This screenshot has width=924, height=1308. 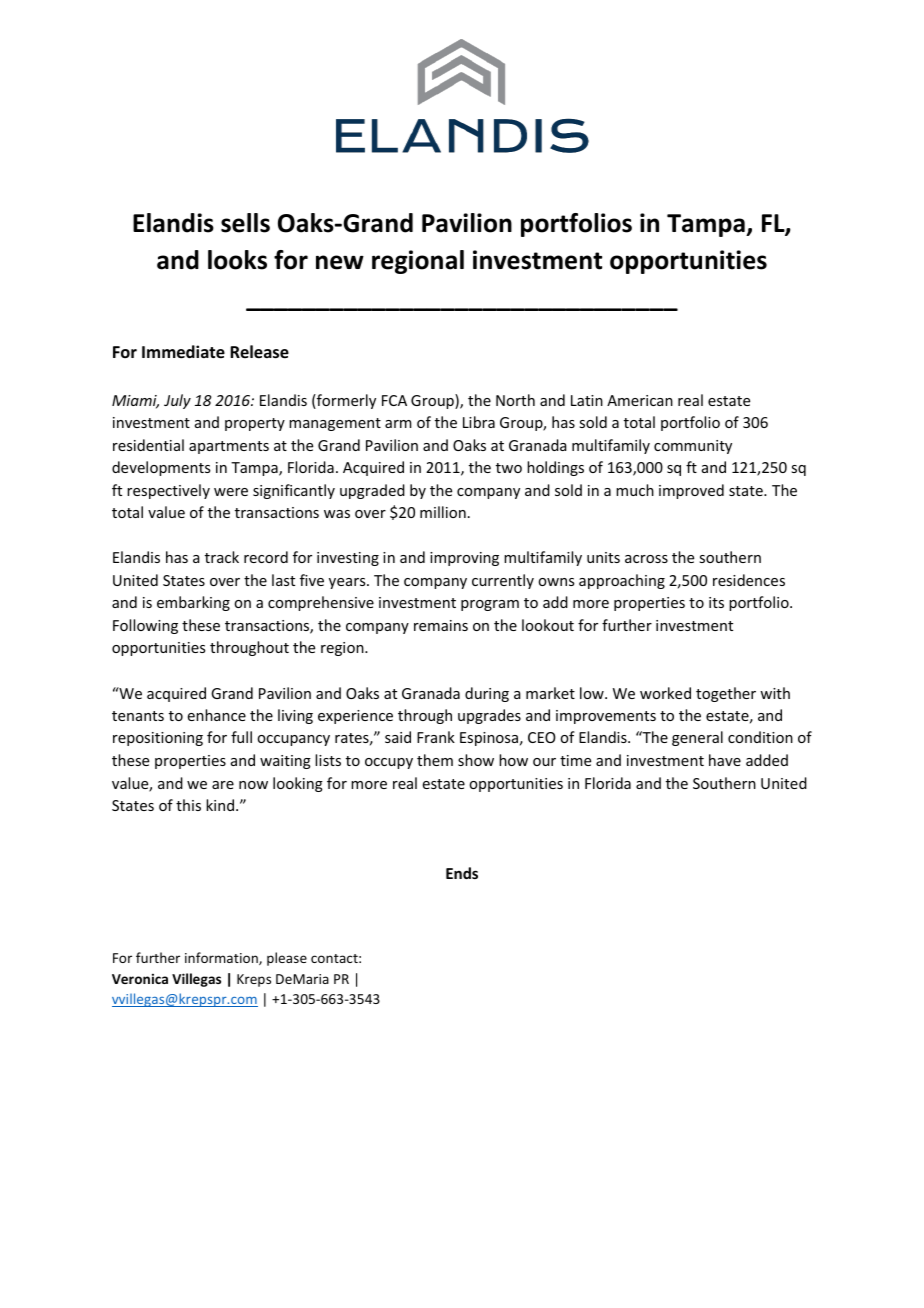 I want to click on program, so click(x=490, y=605).
